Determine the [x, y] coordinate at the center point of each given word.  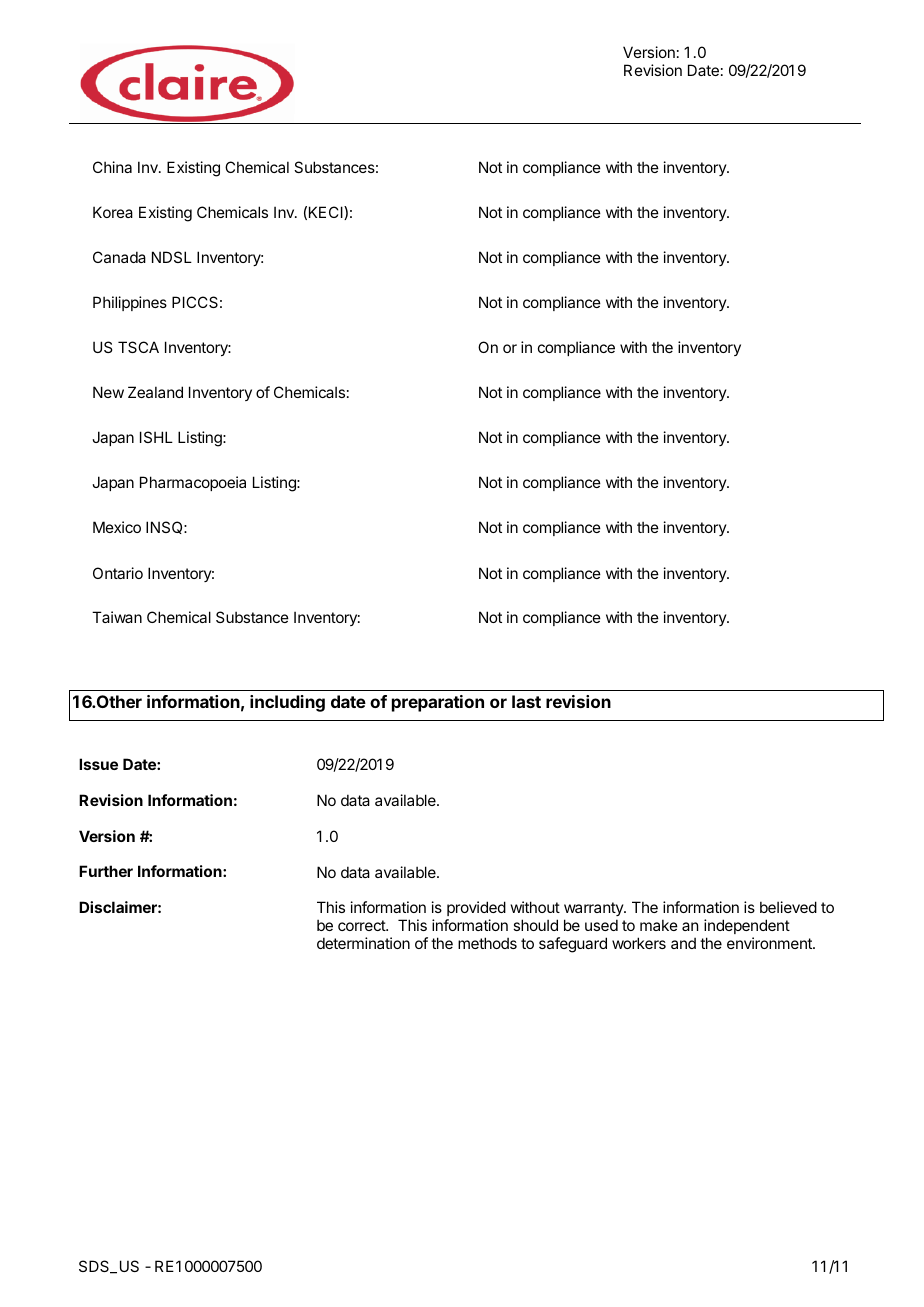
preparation [438, 703]
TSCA [138, 347]
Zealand [155, 392]
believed [788, 907]
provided [476, 908]
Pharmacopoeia [193, 483]
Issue [98, 764]
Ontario [118, 573]
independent [747, 926]
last [526, 701]
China [112, 167]
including [287, 703]
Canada [119, 257]
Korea [113, 212]
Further [106, 871]
